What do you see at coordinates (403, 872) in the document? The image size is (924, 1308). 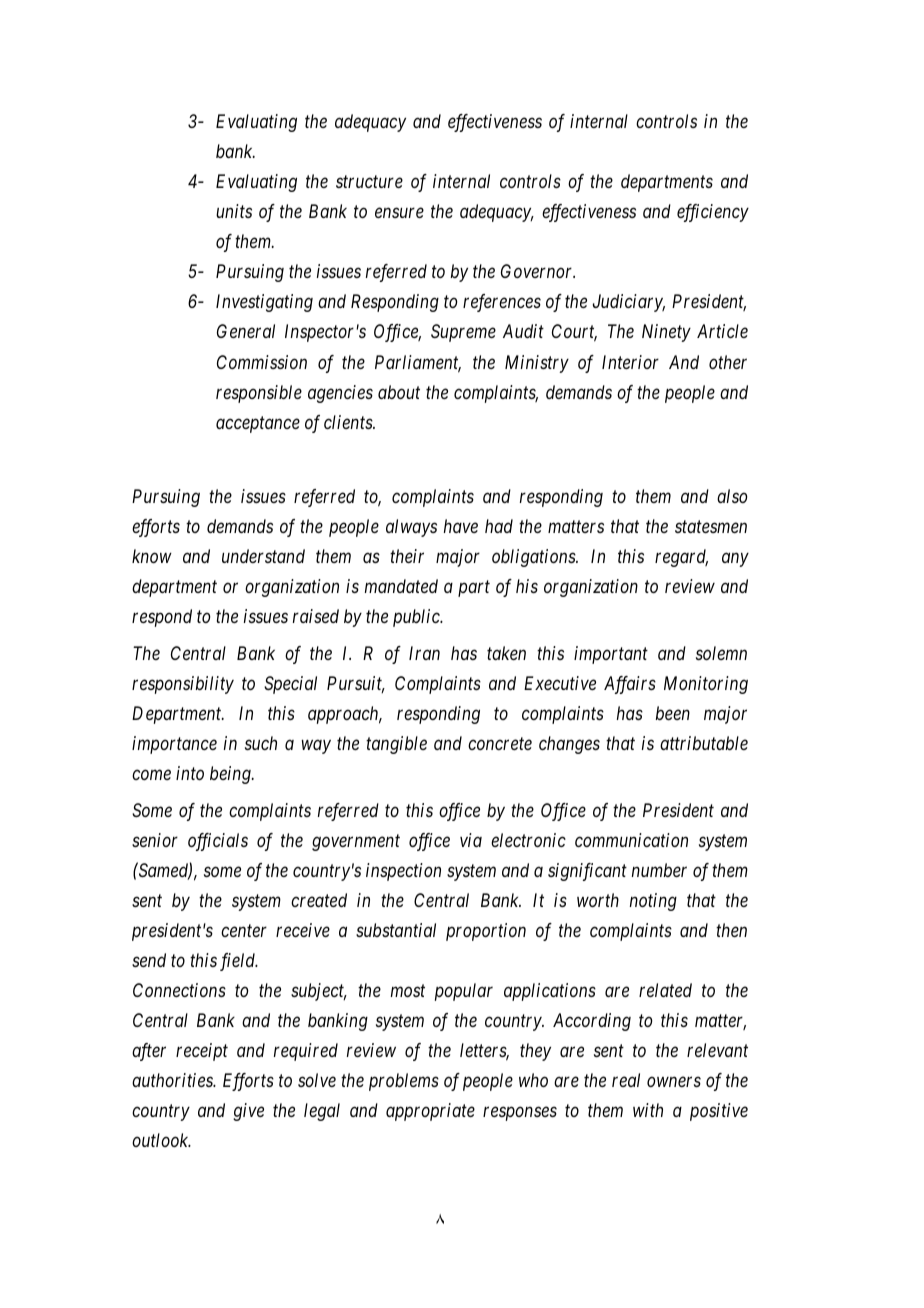 I see `inspection` at bounding box center [403, 872].
